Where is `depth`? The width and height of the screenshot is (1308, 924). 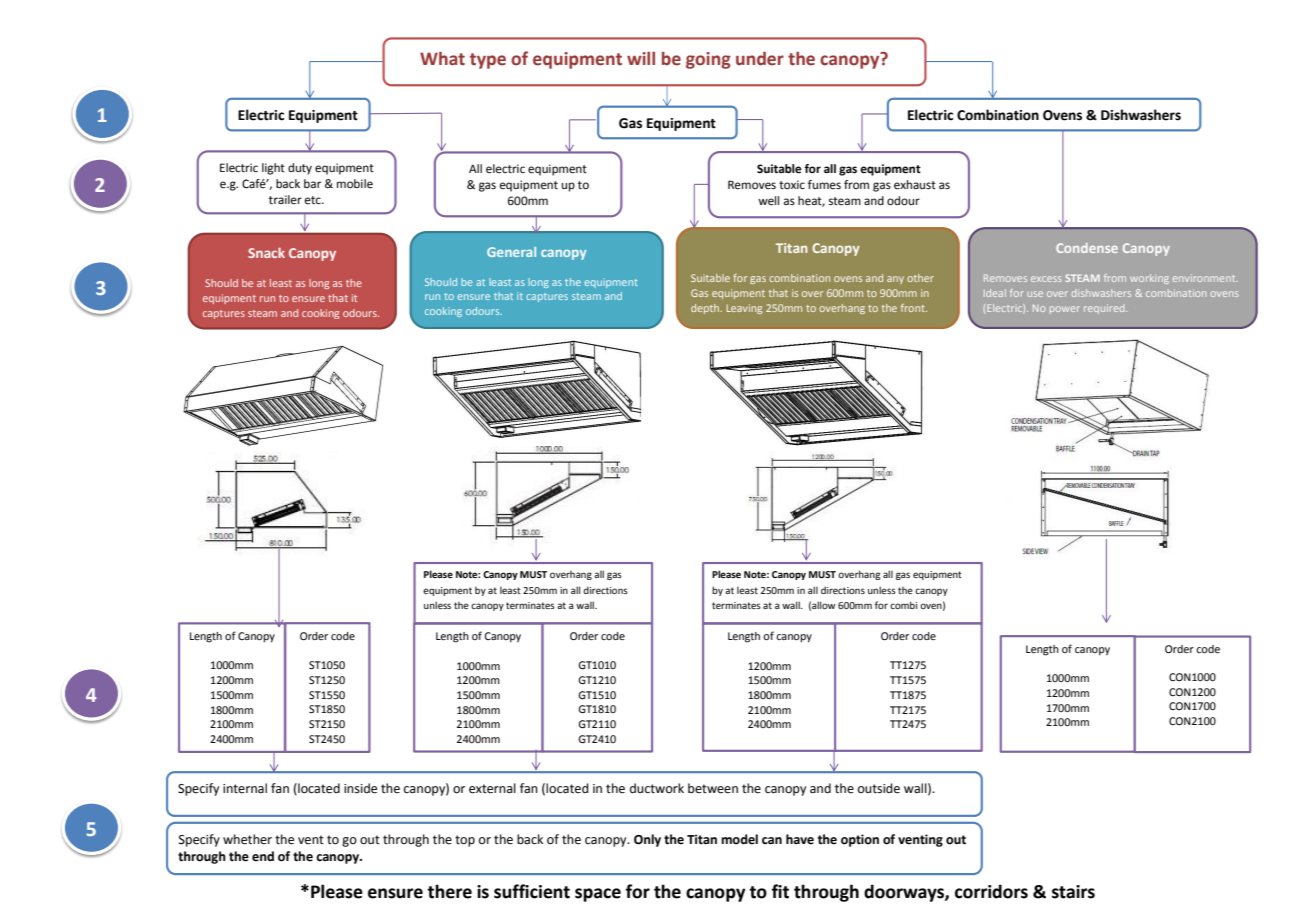
depth is located at coordinates (706, 309).
